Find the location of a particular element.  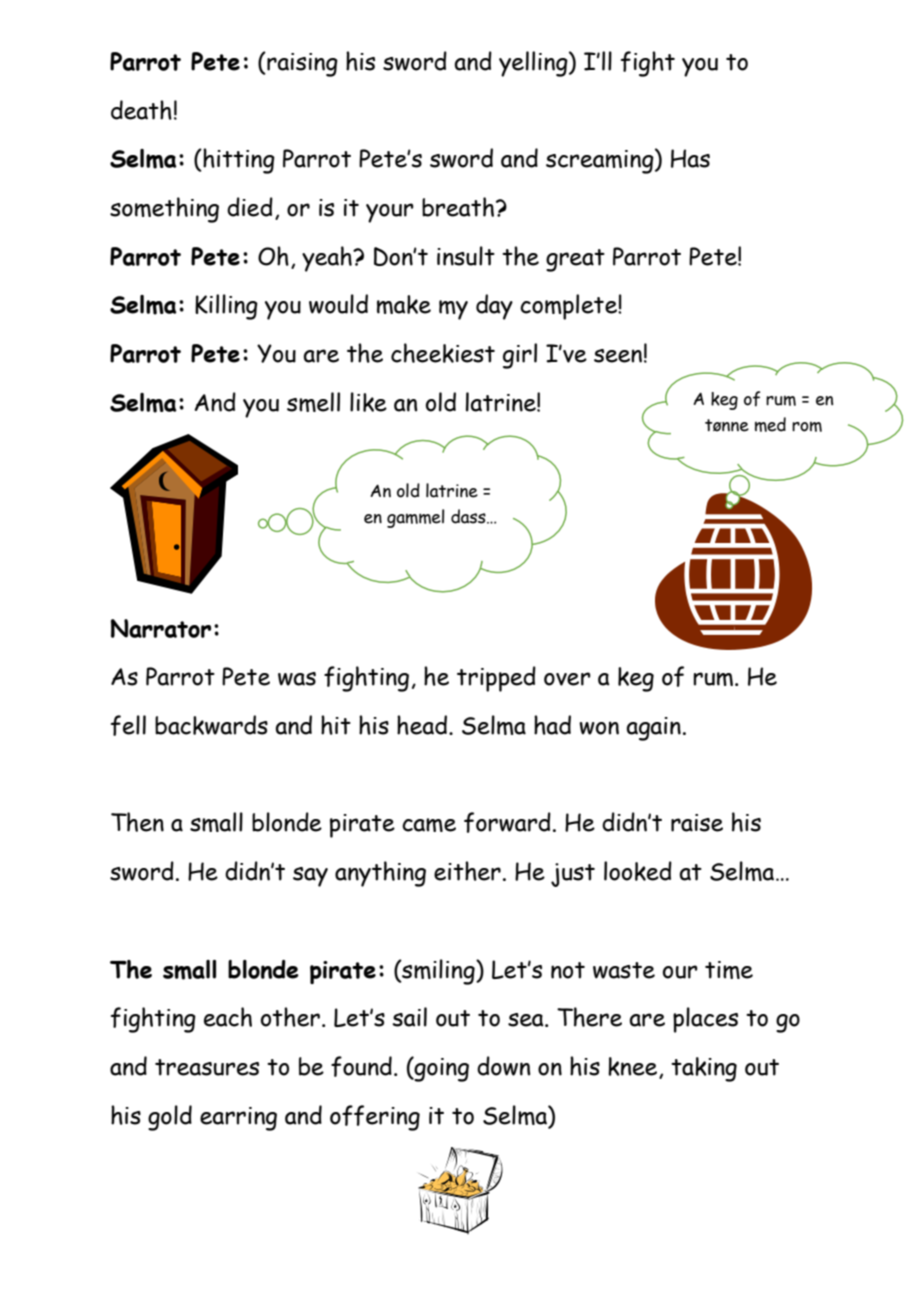

again is located at coordinates (653, 729).
